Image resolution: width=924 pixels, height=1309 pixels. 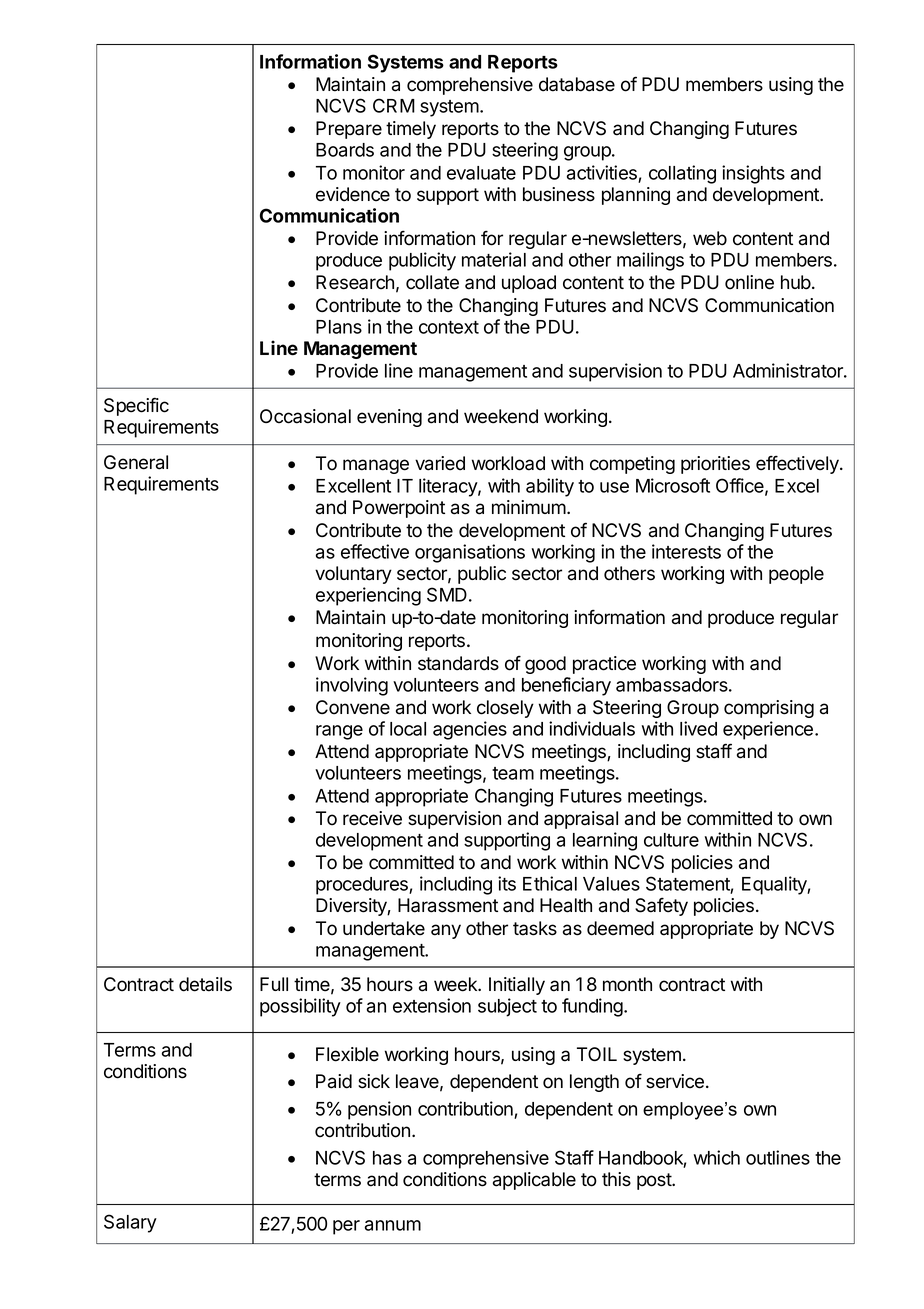 I want to click on involving, so click(x=352, y=686).
